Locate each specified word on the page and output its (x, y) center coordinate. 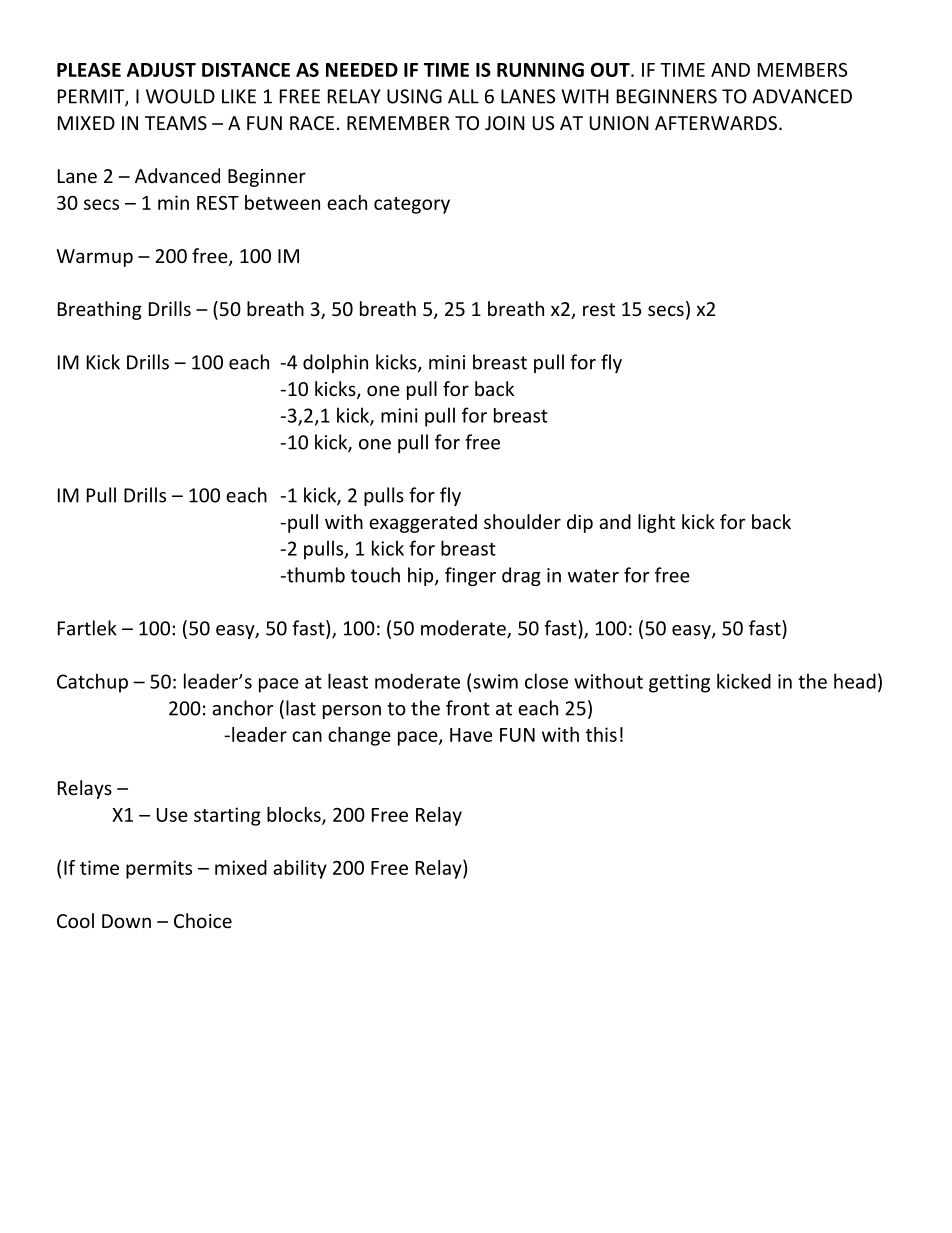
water (593, 576)
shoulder (522, 521)
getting (679, 683)
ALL (463, 96)
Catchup (92, 683)
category (412, 205)
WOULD (180, 96)
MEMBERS (802, 70)
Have (471, 735)
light (656, 523)
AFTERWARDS (716, 123)
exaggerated (423, 523)
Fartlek (87, 628)
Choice (203, 920)
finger (470, 576)
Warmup (94, 258)
